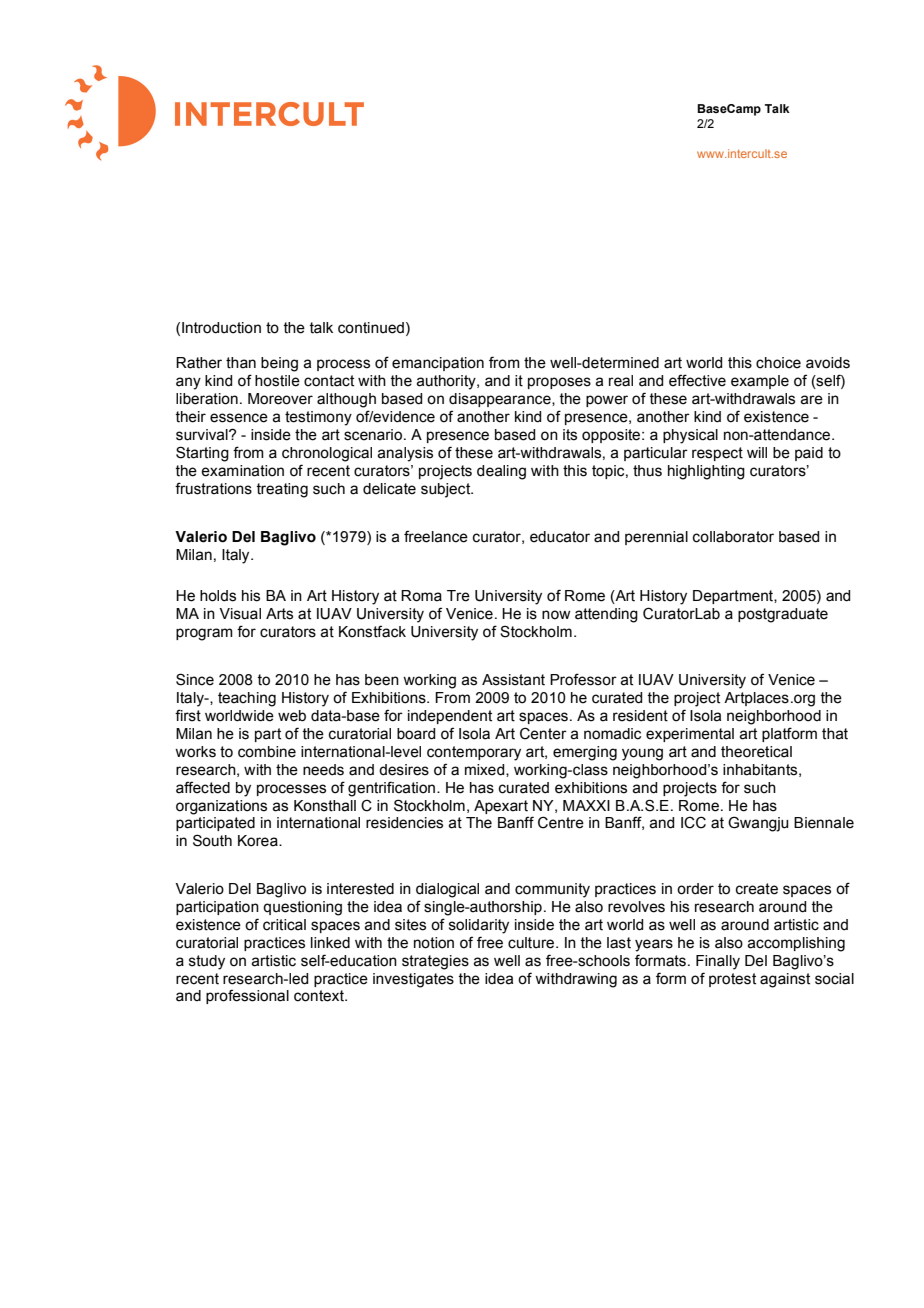 This screenshot has height=1308, width=924. Describe the element at coordinates (560, 537) in the screenshot. I see `educator` at that location.
